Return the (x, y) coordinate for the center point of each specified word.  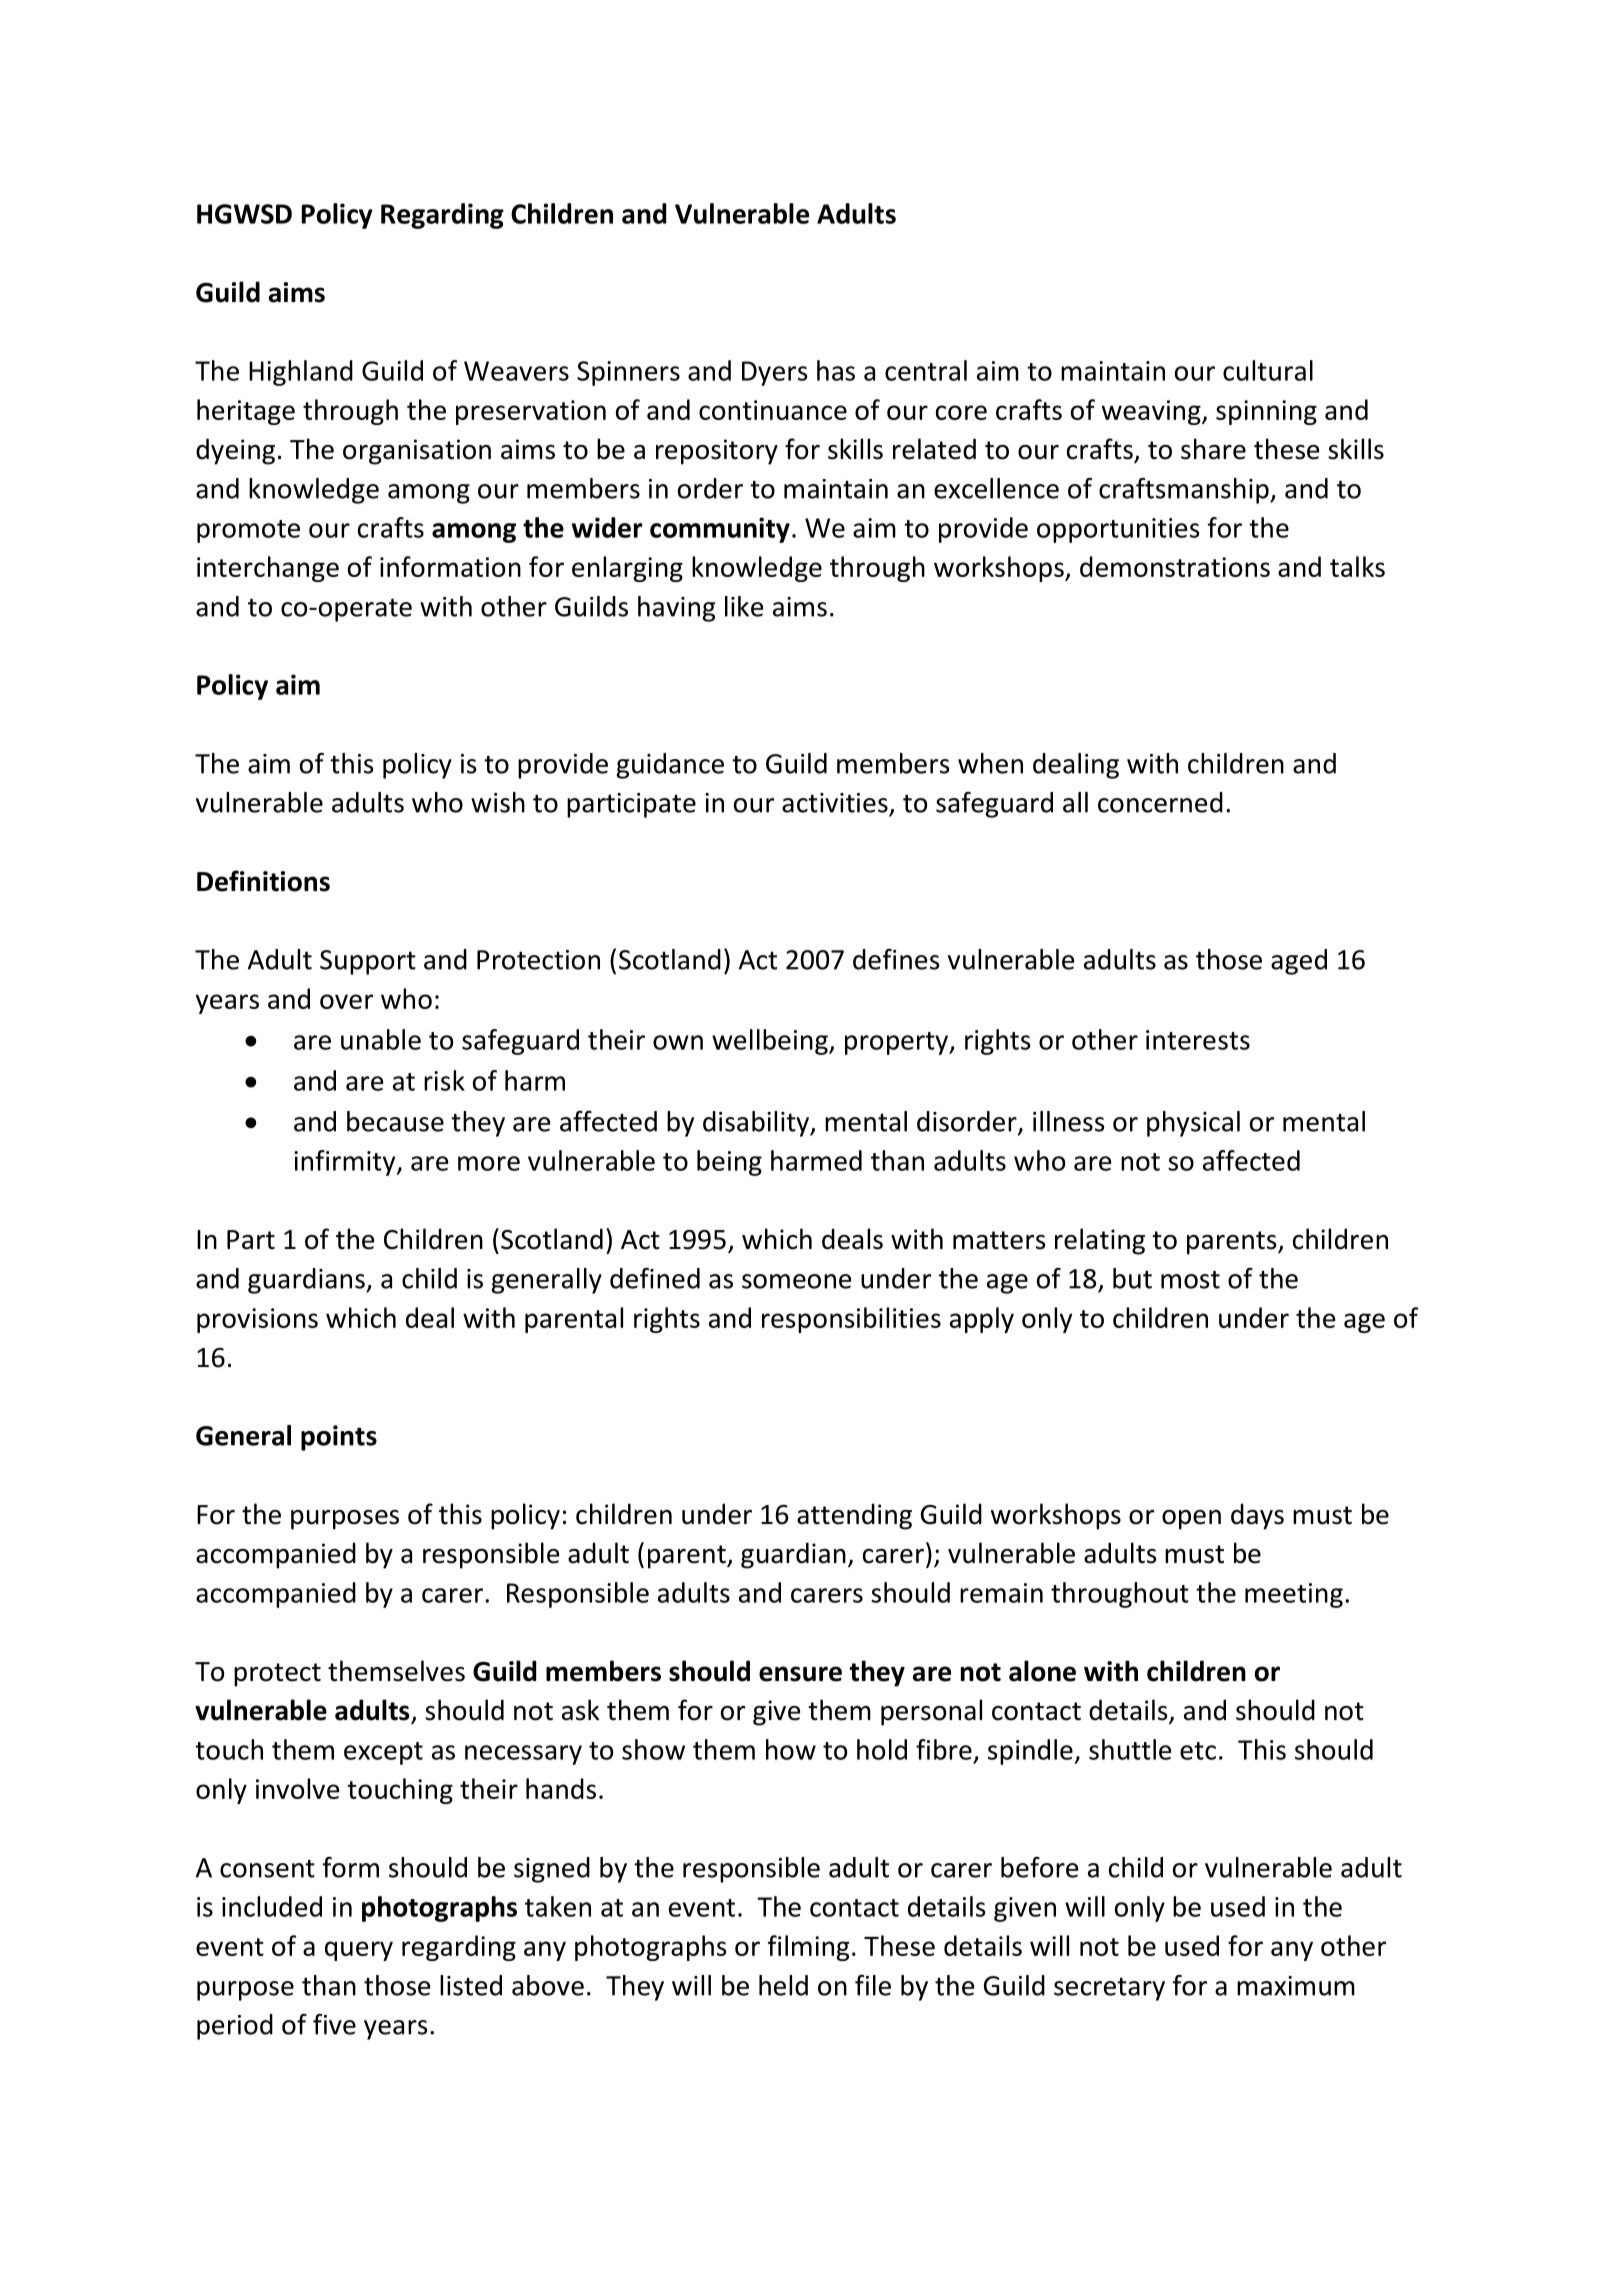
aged (1299, 962)
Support (368, 962)
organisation (417, 452)
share (1213, 449)
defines (896, 959)
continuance (773, 410)
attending (854, 1516)
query (359, 1951)
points (339, 1438)
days (1257, 1516)
